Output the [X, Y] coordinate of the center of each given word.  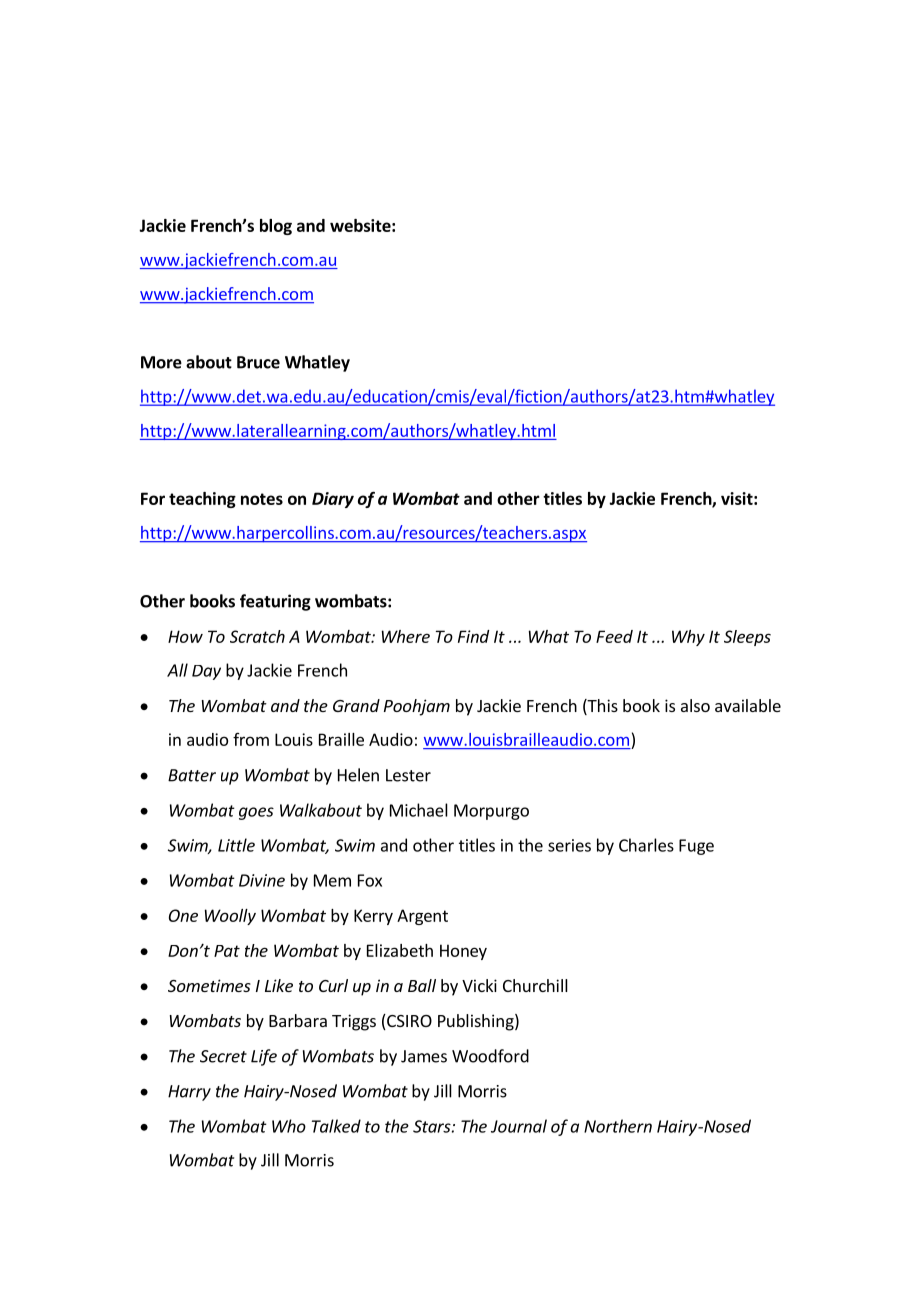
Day [206, 672]
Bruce [258, 362]
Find [473, 636]
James [424, 1056]
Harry [189, 1093]
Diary [333, 500]
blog [276, 227]
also [695, 705]
